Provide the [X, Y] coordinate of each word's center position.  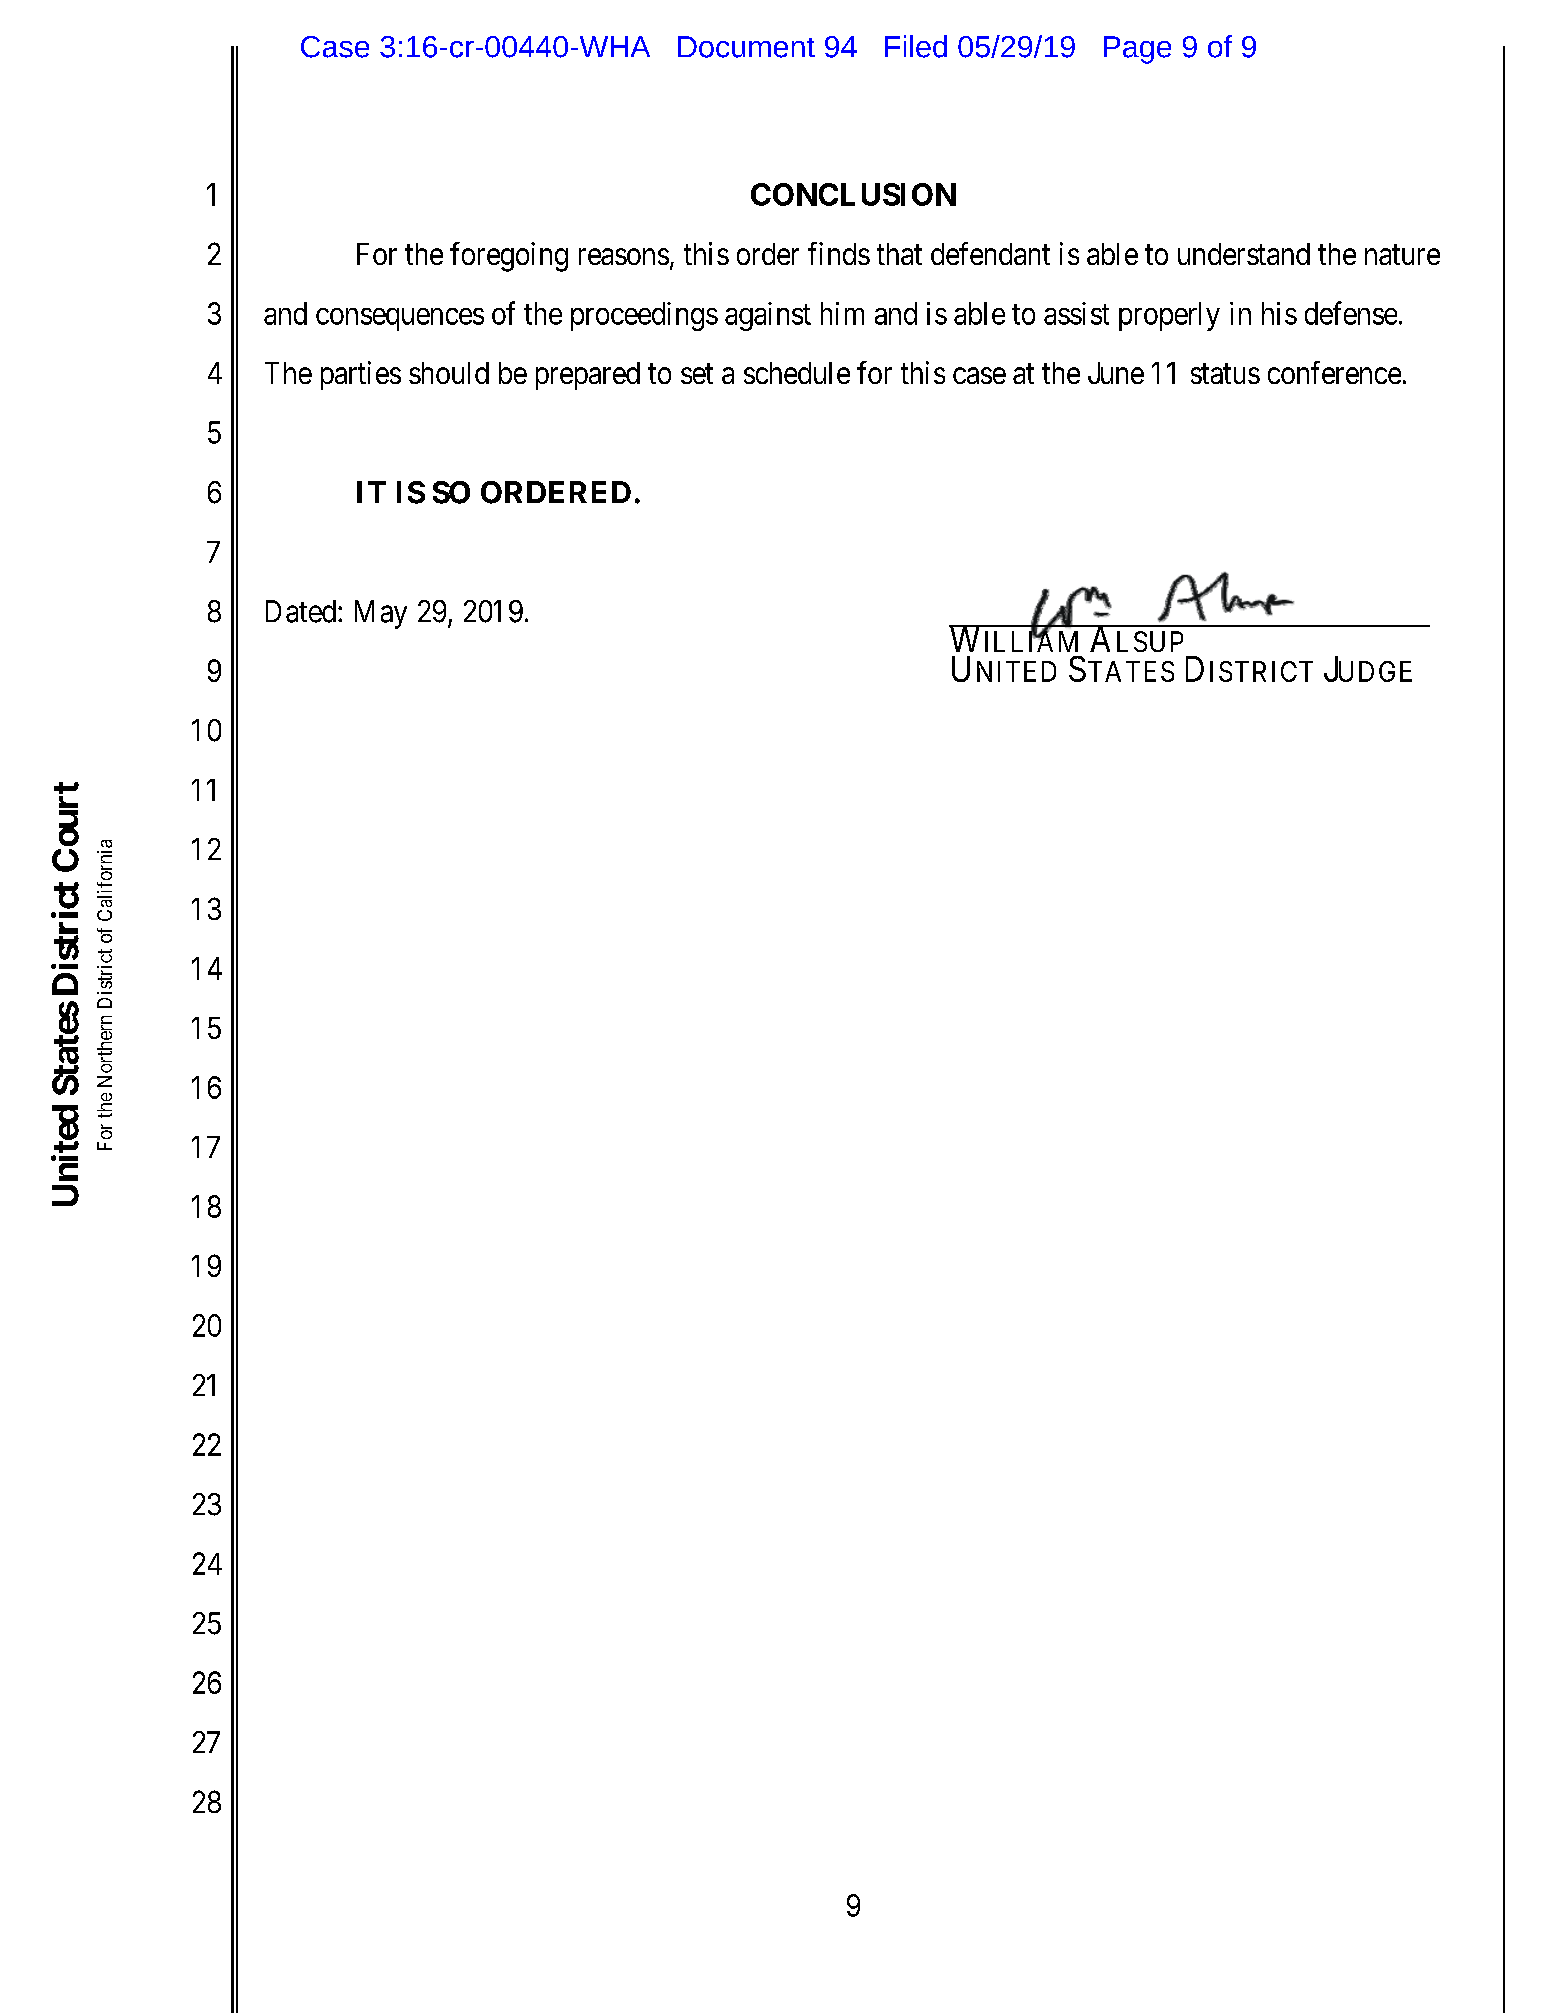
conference [1334, 372]
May [381, 614]
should [449, 373]
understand [1244, 254]
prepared [588, 376]
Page [1137, 50]
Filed [916, 46]
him [842, 313]
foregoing [509, 257]
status [1225, 374]
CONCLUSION [853, 194]
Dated [301, 611]
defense [1351, 313]
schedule [797, 373]
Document [746, 47]
